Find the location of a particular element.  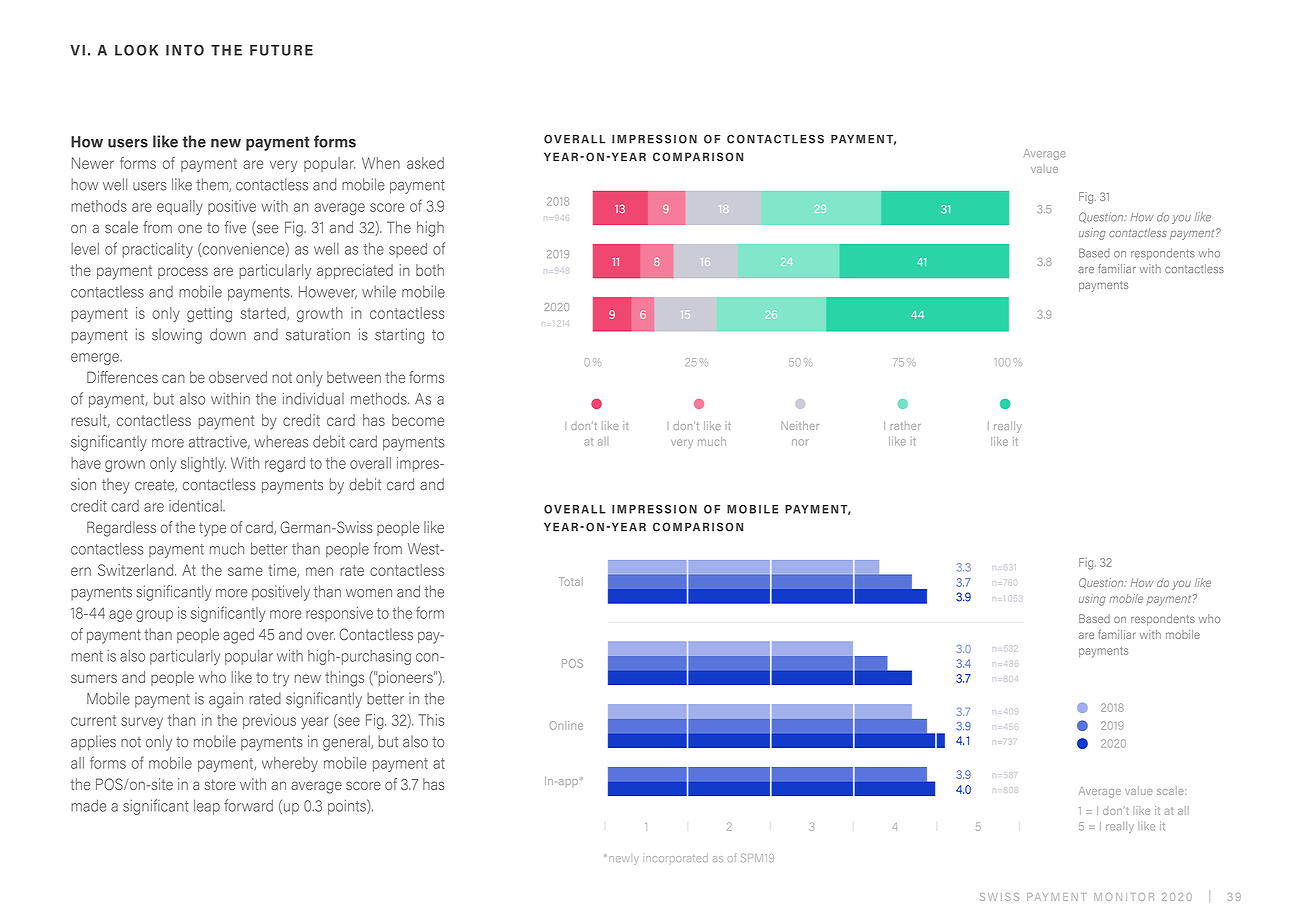

asked is located at coordinates (425, 163).
